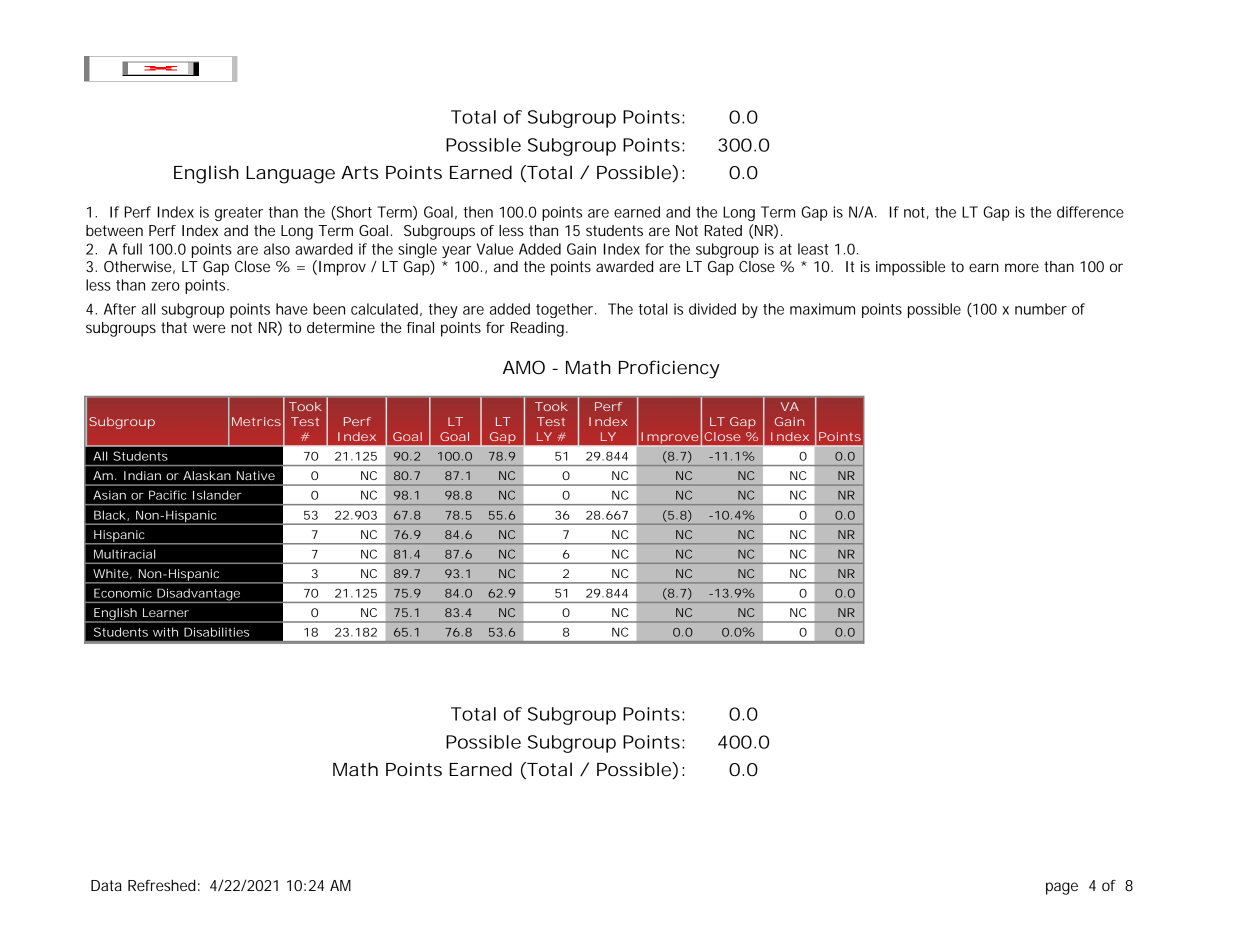 This screenshot has width=1233, height=952. Describe the element at coordinates (198, 595) in the screenshot. I see `Disadvantage` at that location.
